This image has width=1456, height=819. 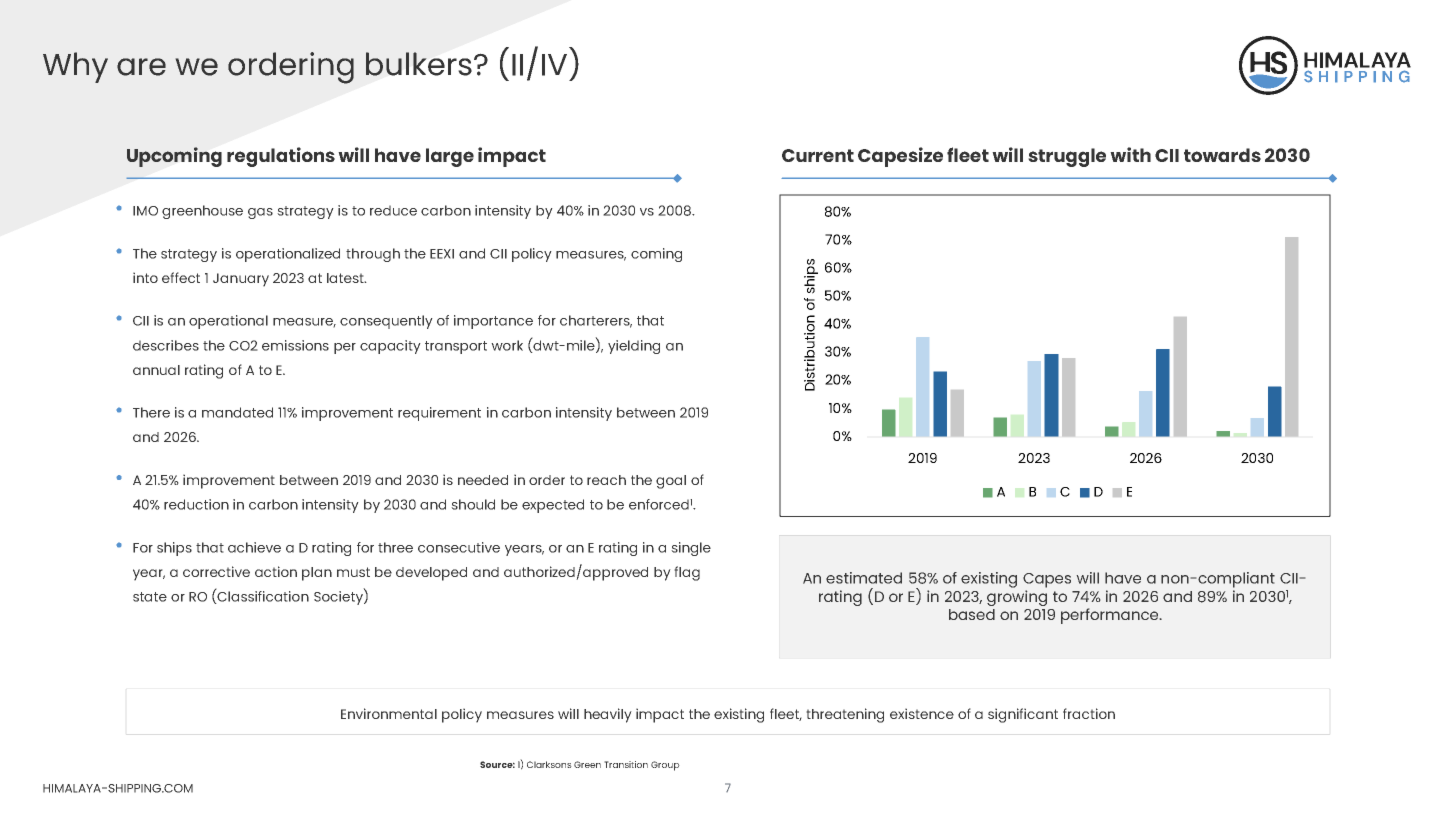 I want to click on requirement, so click(x=439, y=414).
